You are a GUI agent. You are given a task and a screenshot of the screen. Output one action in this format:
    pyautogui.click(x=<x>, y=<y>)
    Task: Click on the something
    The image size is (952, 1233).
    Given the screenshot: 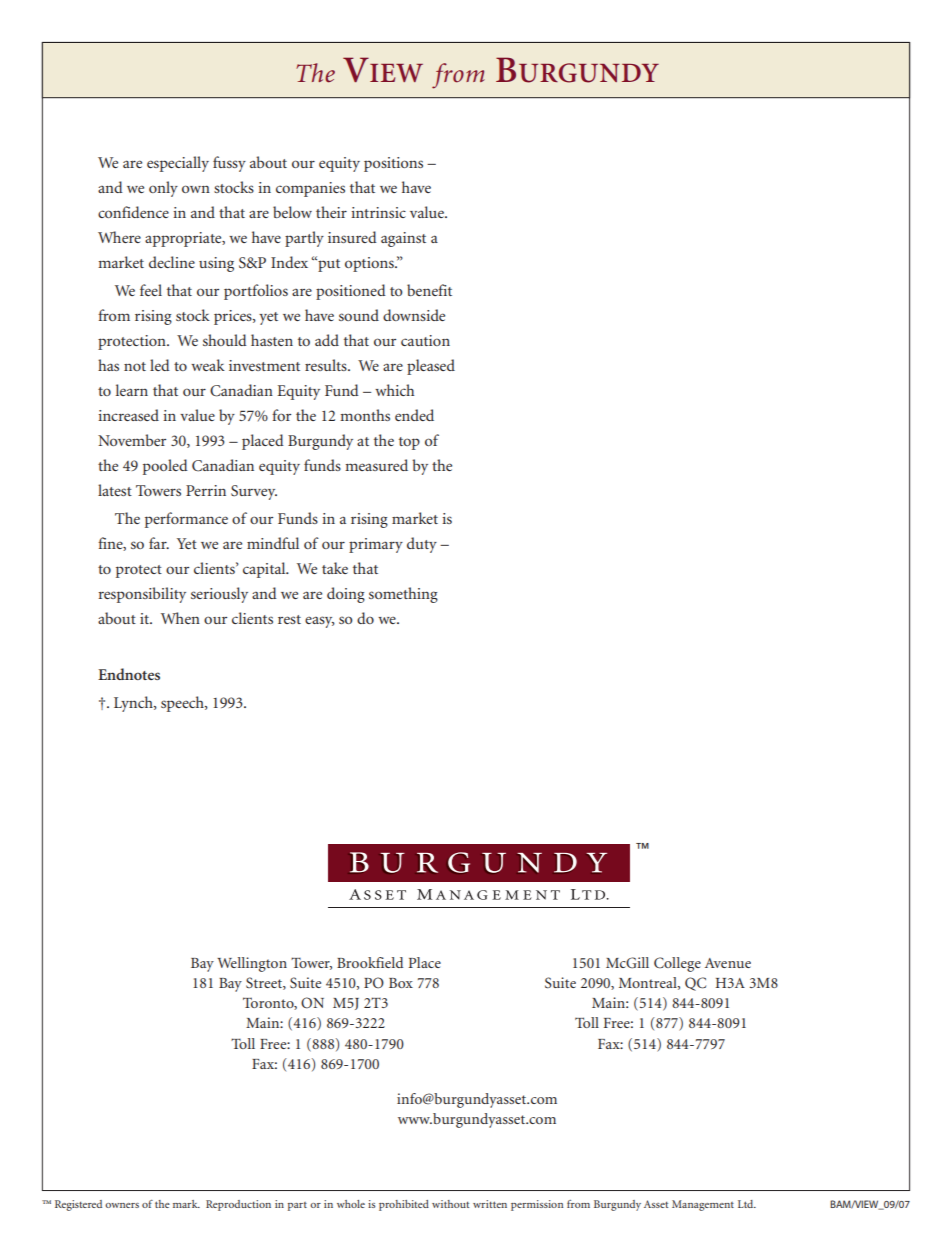 What is the action you would take?
    pyautogui.click(x=403, y=595)
